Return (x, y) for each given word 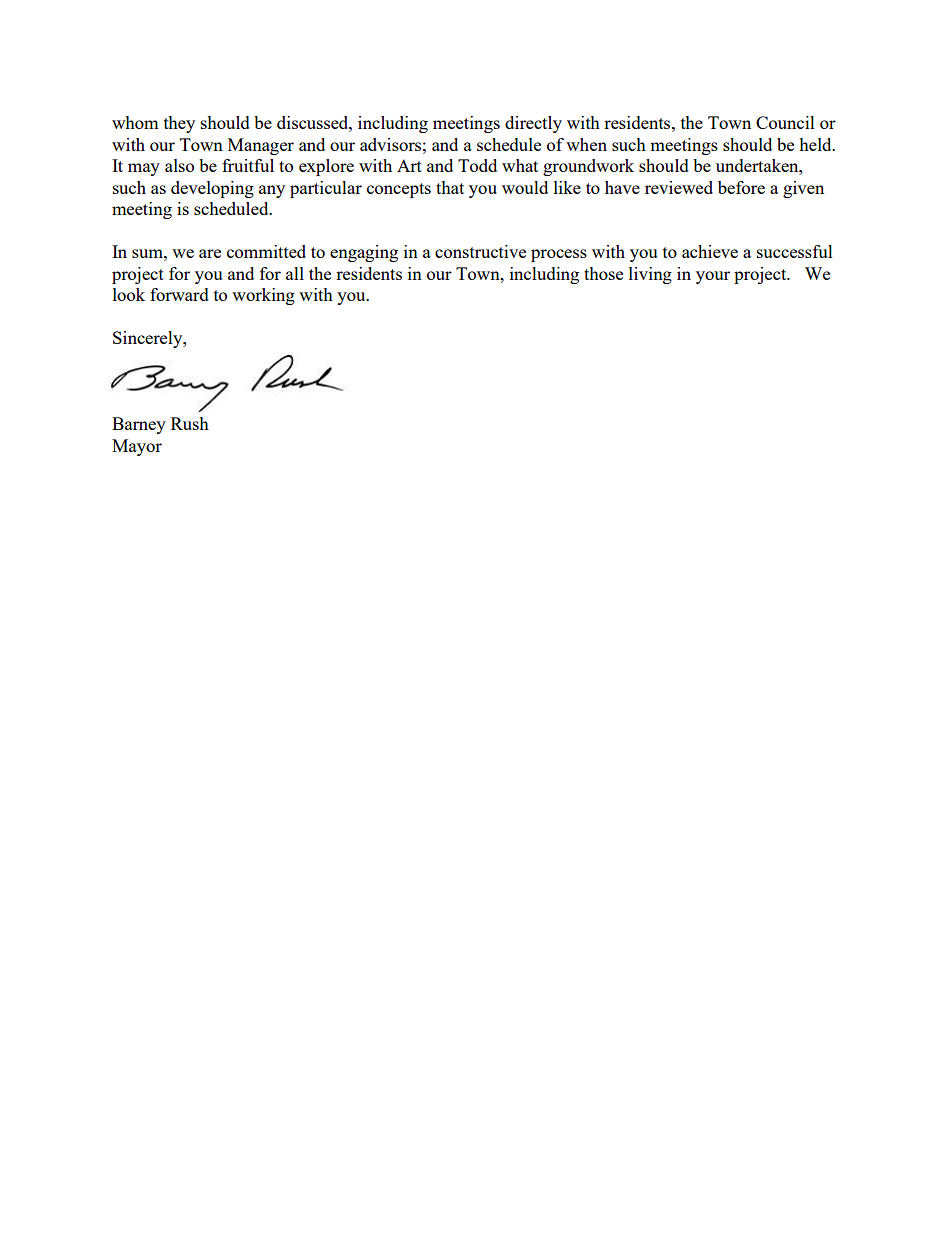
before (741, 187)
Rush (190, 423)
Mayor (137, 447)
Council (785, 122)
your (713, 277)
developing (212, 189)
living (650, 275)
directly (533, 124)
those (603, 273)
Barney (139, 425)
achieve (710, 251)
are (210, 253)
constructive (480, 251)
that (450, 187)
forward (179, 294)
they (179, 124)
